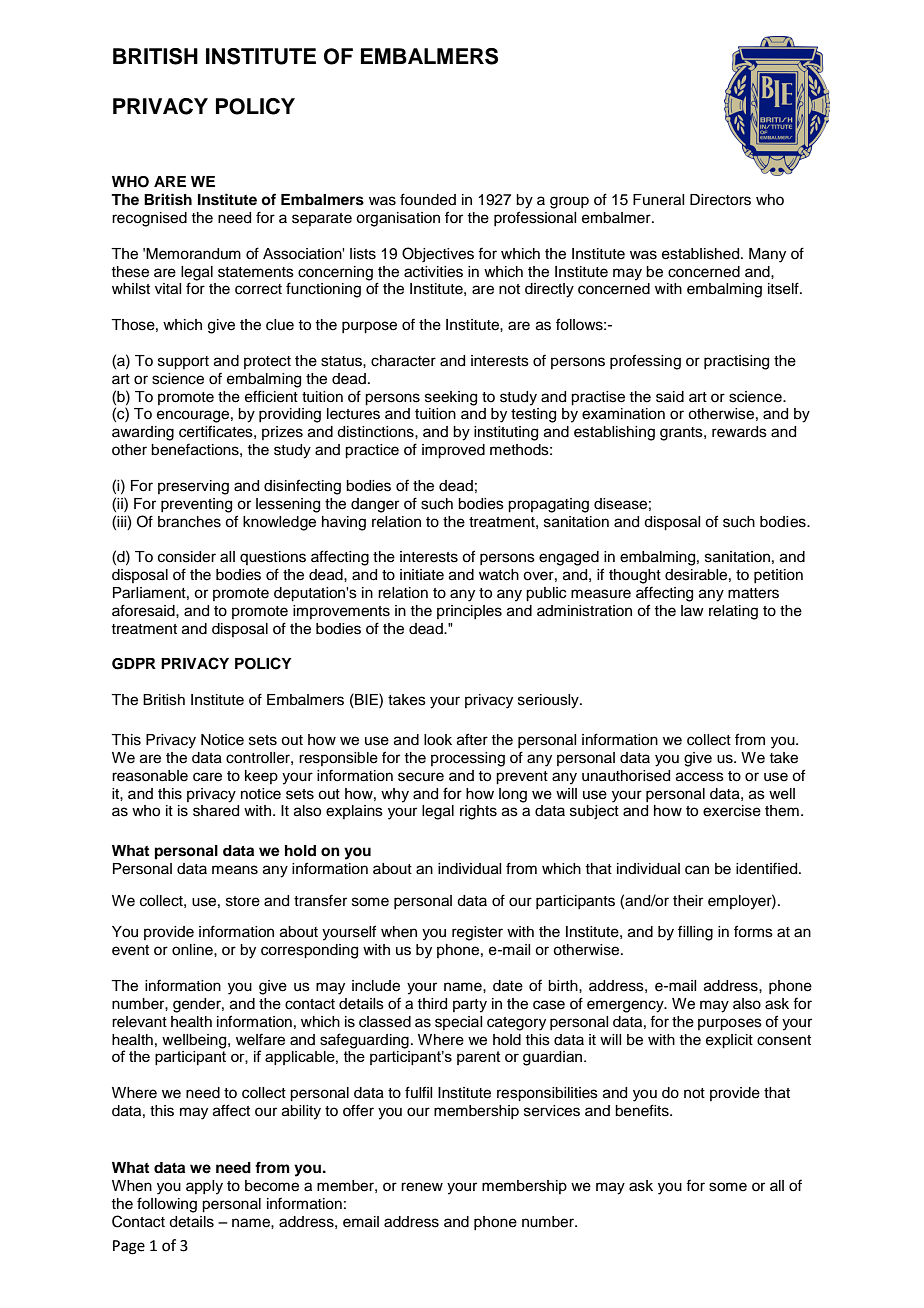 The image size is (924, 1308). I want to click on filling, so click(695, 933).
